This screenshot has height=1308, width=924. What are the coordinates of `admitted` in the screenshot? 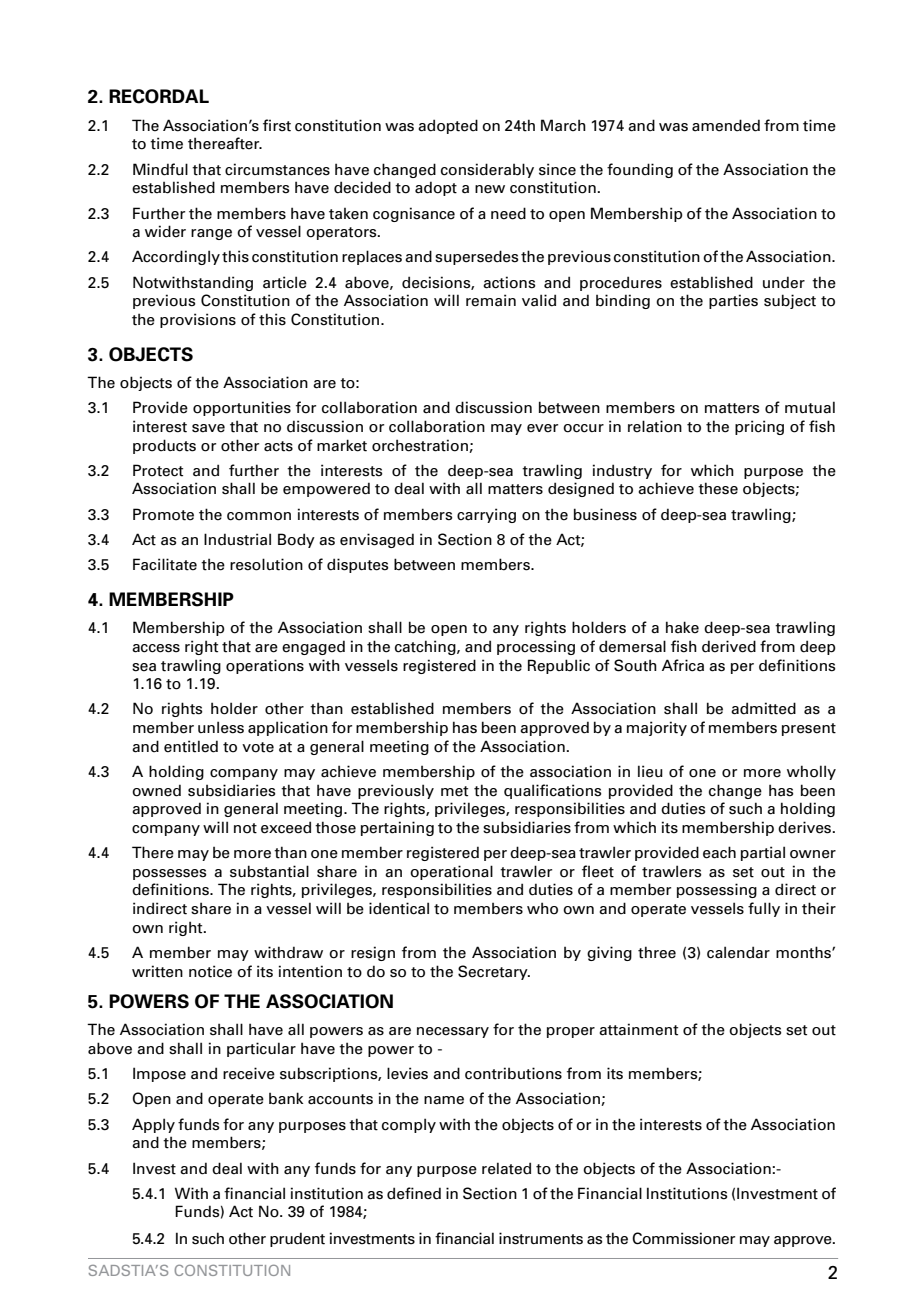 It's located at (763, 708).
